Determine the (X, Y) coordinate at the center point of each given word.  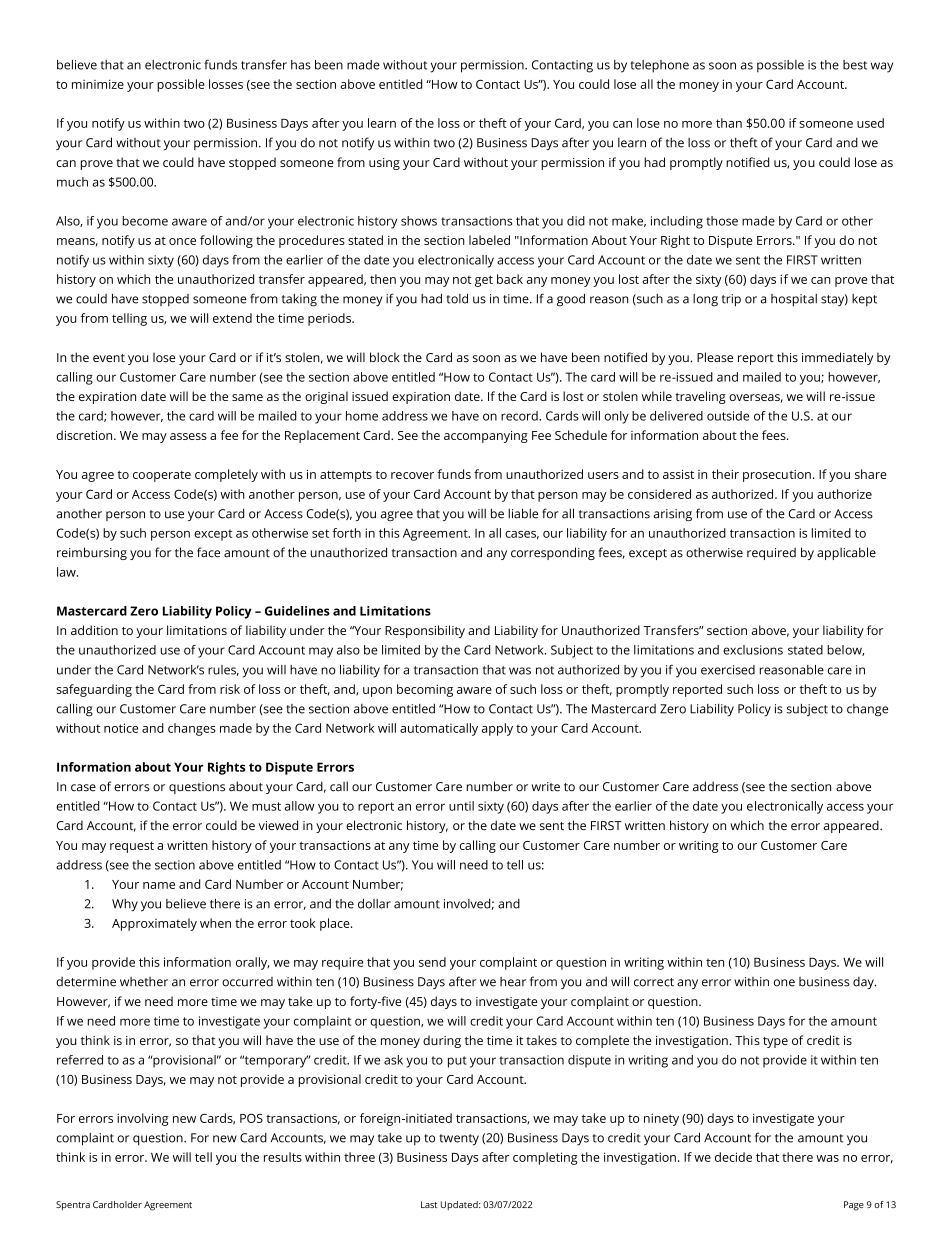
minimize (98, 84)
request (132, 847)
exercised (728, 670)
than (729, 123)
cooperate (162, 476)
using (384, 164)
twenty (459, 1140)
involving (142, 1119)
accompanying (486, 437)
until (461, 806)
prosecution (777, 476)
